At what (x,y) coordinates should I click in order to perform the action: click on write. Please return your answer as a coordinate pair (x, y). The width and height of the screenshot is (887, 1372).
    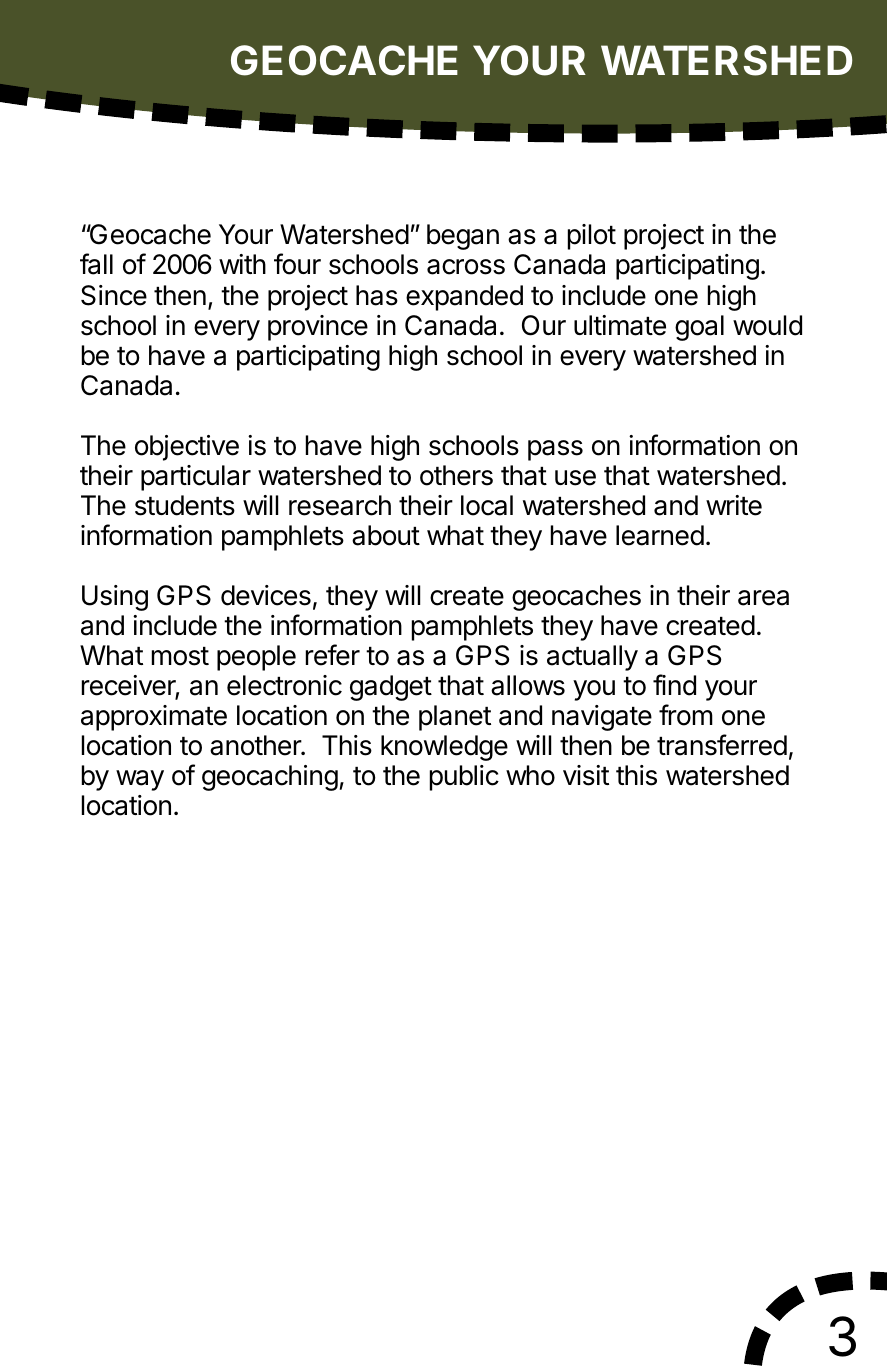
    Looking at the image, I should click on (734, 505).
